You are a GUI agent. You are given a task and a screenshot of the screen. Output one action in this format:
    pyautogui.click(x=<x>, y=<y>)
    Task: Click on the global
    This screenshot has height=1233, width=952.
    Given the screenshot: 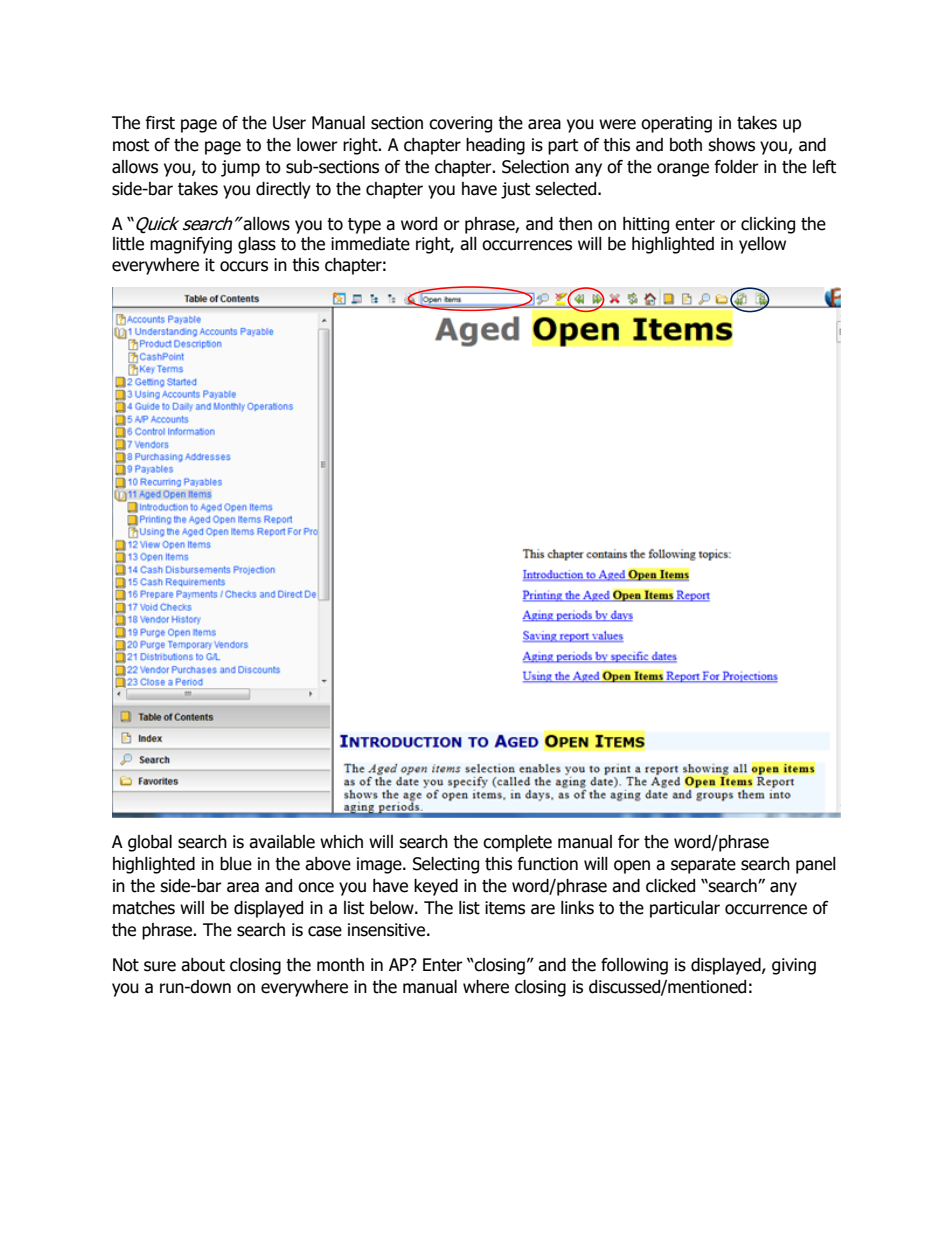 What is the action you would take?
    pyautogui.click(x=150, y=843)
